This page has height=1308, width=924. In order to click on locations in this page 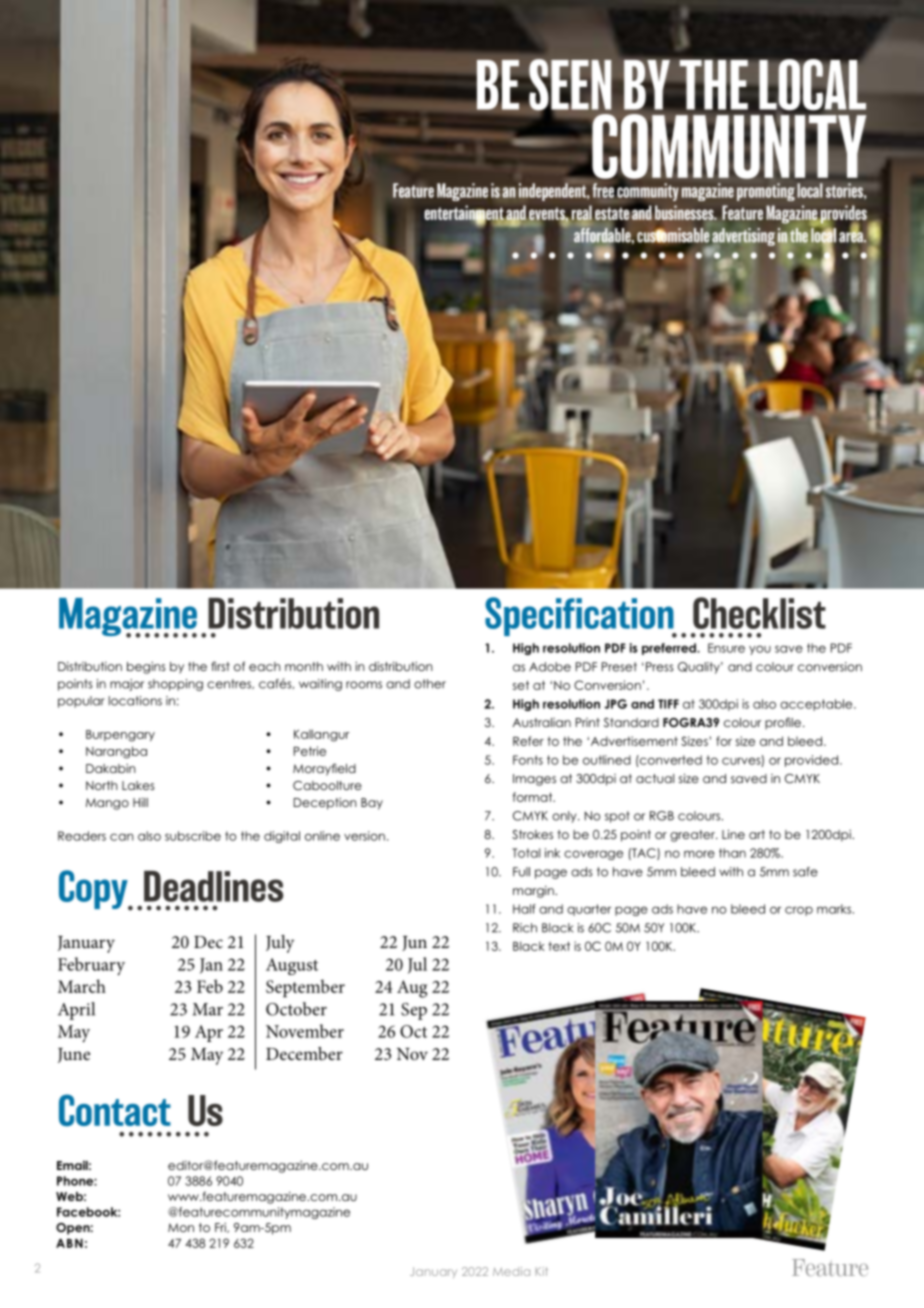, I will do `click(135, 701)`.
